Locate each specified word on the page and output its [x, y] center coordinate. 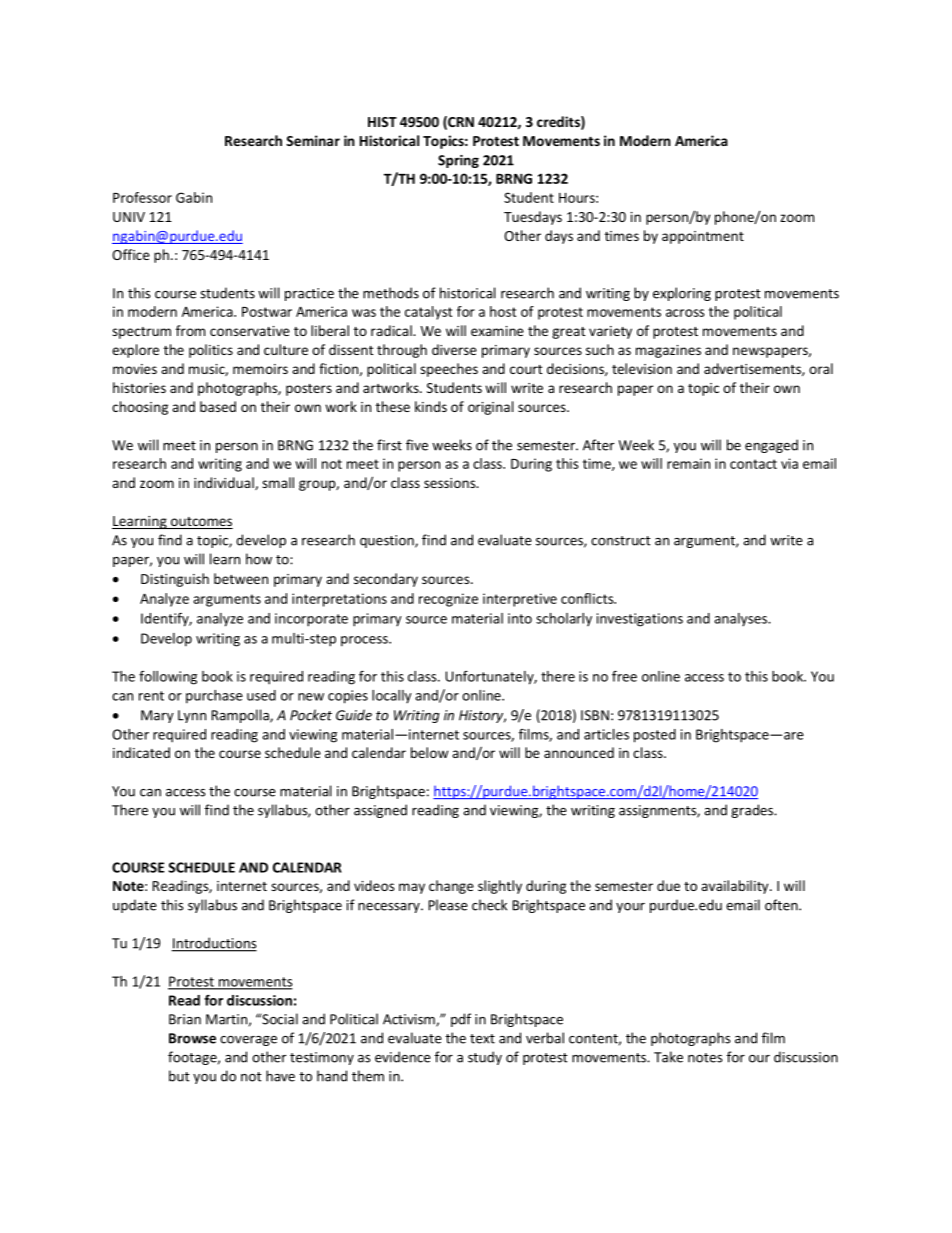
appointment [703, 237]
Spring [458, 161]
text [482, 1039]
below [429, 752]
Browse [192, 1038]
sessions [451, 483]
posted [655, 736]
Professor [142, 197]
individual [225, 483]
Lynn [192, 716]
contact [753, 464]
